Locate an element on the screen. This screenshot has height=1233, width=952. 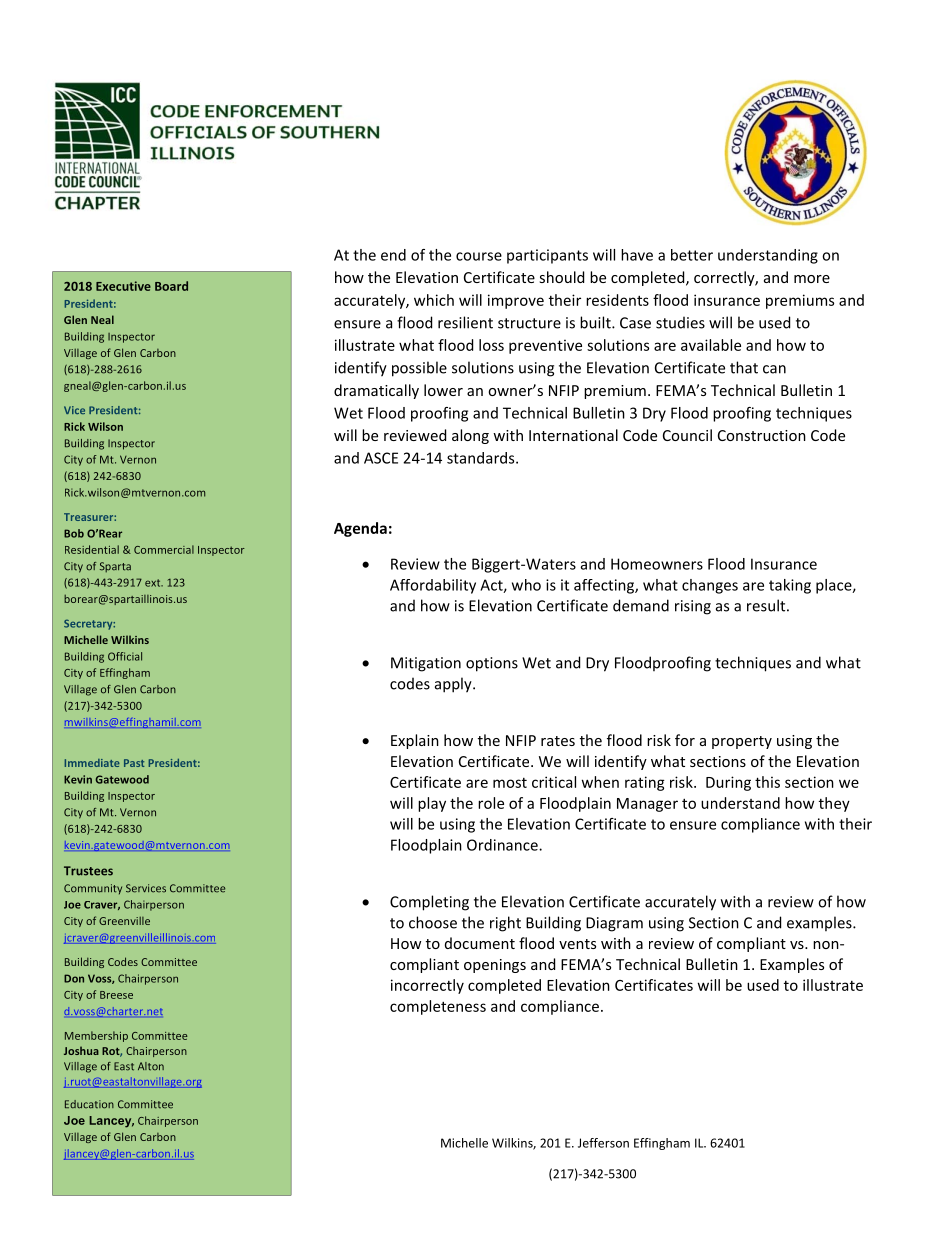
Board is located at coordinates (171, 286).
